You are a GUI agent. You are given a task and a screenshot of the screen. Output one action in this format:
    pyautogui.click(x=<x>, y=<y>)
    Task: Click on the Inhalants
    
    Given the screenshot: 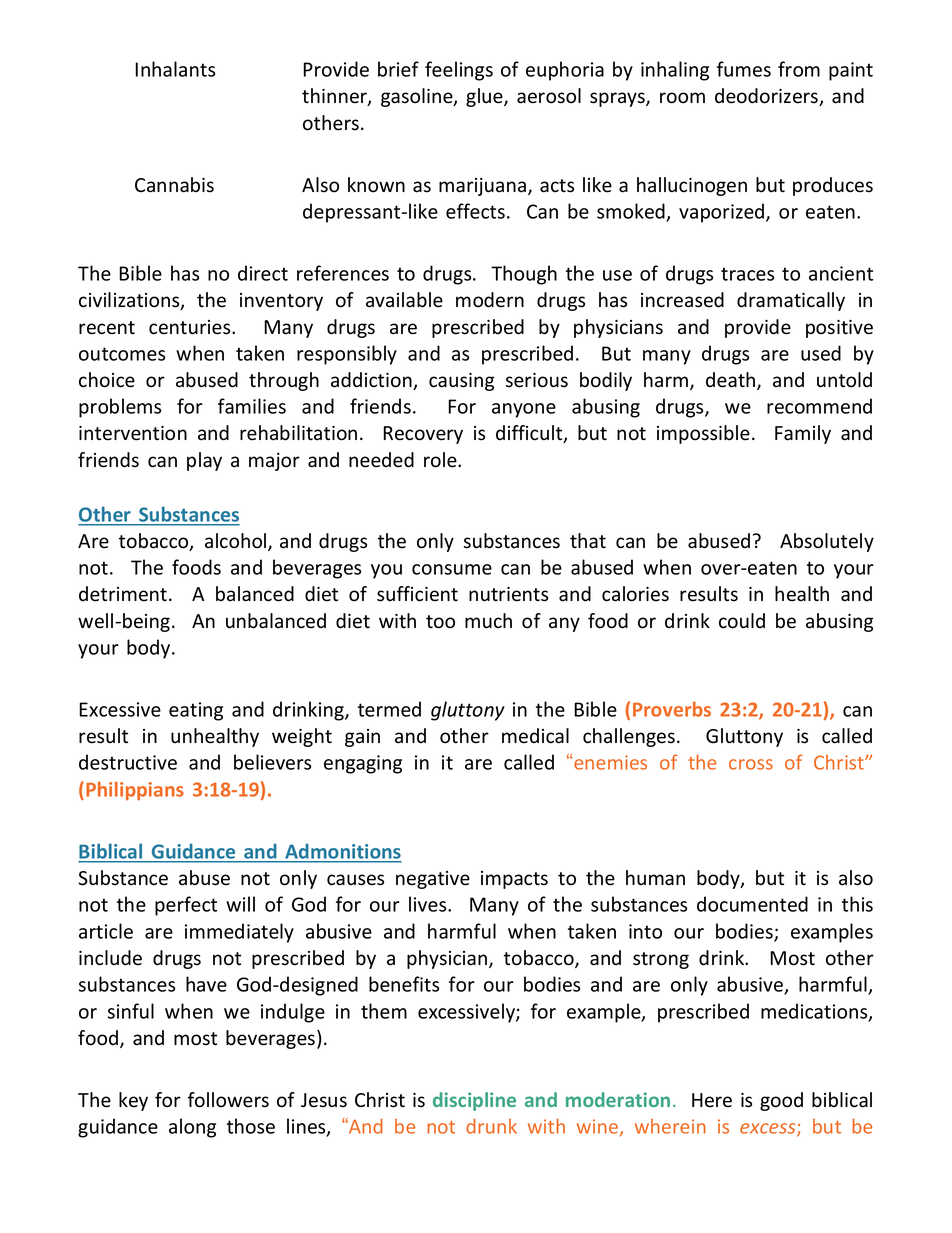 What is the action you would take?
    pyautogui.click(x=175, y=69)
